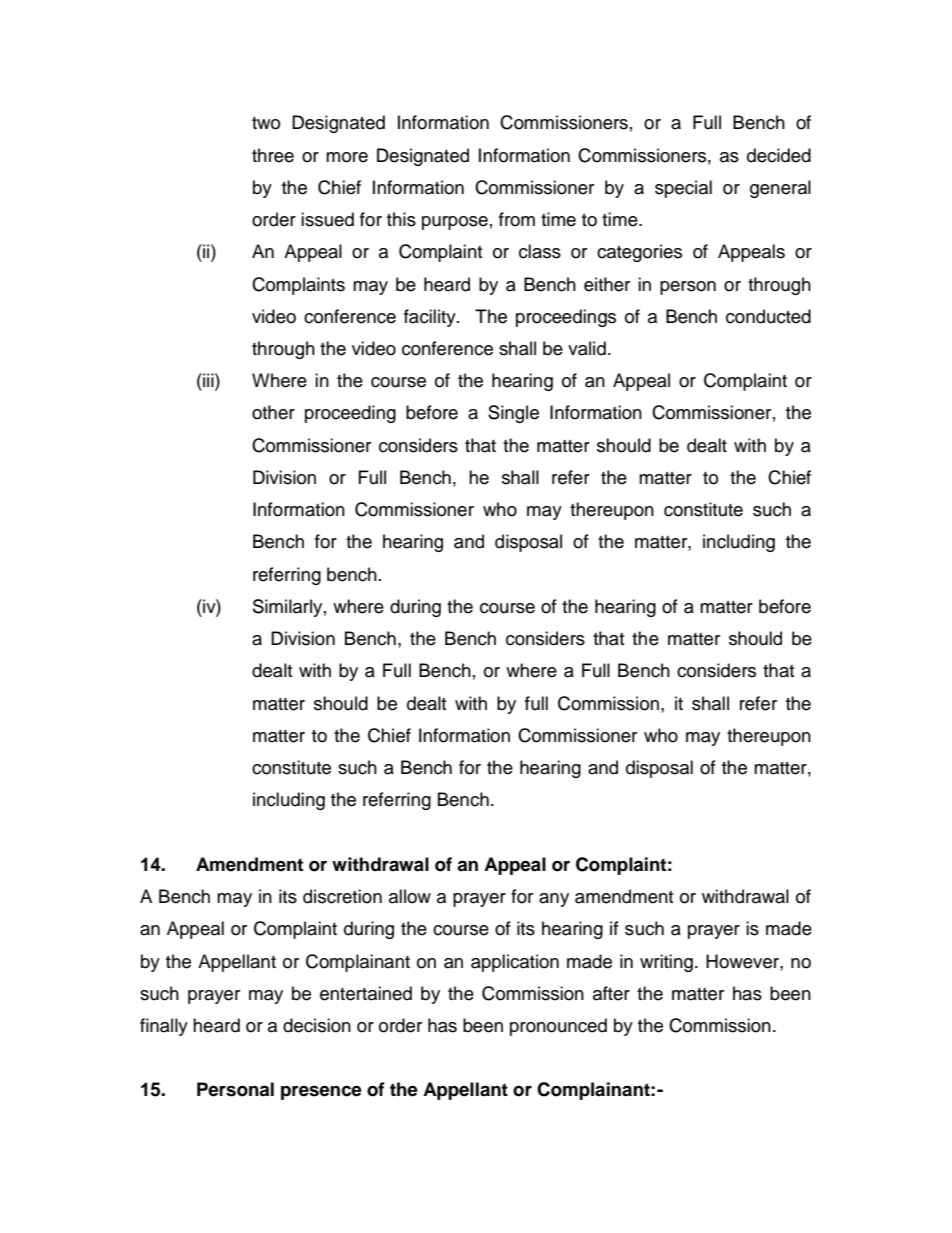  Describe the element at coordinates (273, 155) in the document. I see `three` at that location.
